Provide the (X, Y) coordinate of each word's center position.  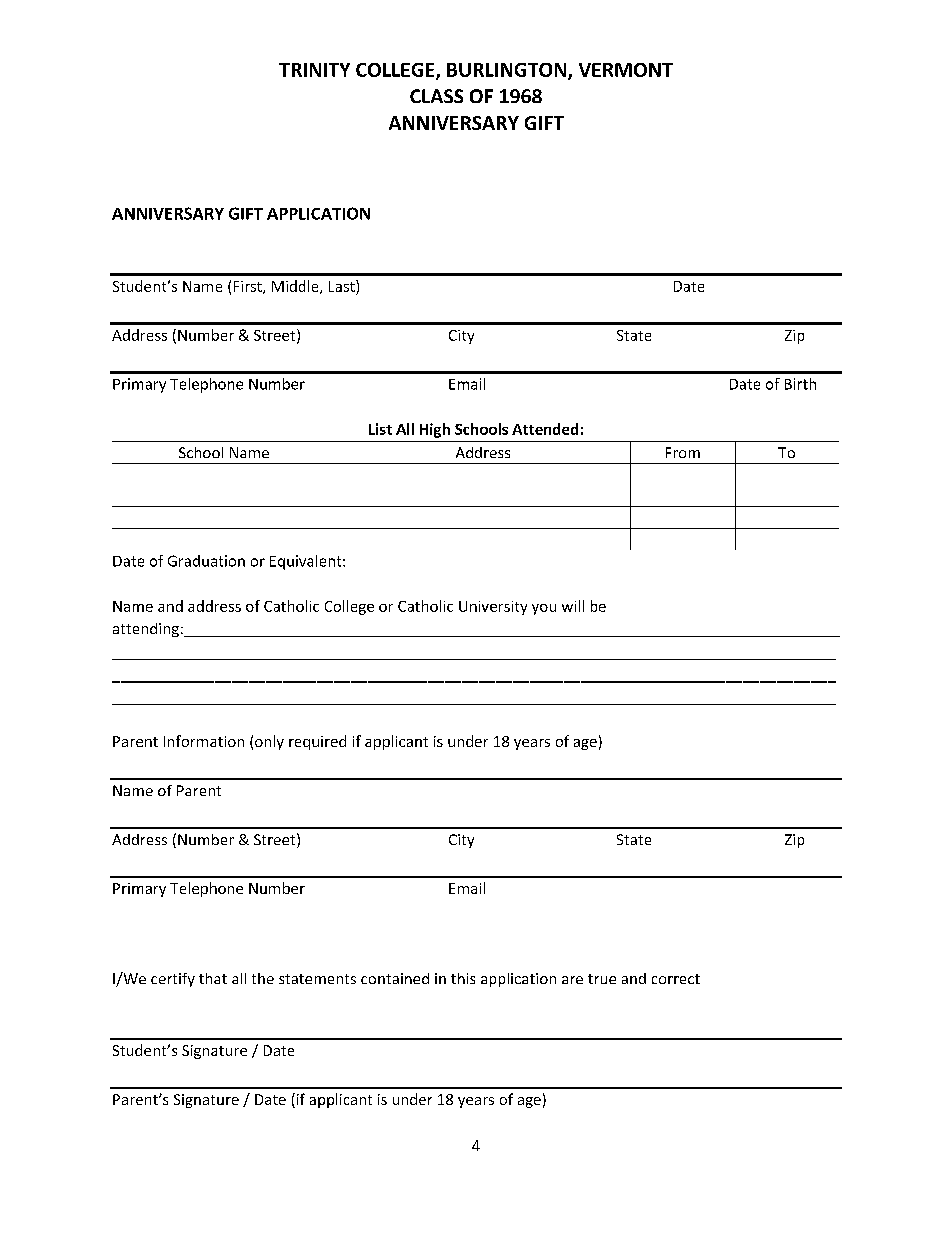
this (463, 978)
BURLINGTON (508, 71)
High (435, 430)
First (249, 287)
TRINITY (314, 70)
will (573, 606)
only (269, 742)
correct (676, 979)
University (493, 608)
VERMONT (626, 70)
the (263, 978)
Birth (800, 384)
